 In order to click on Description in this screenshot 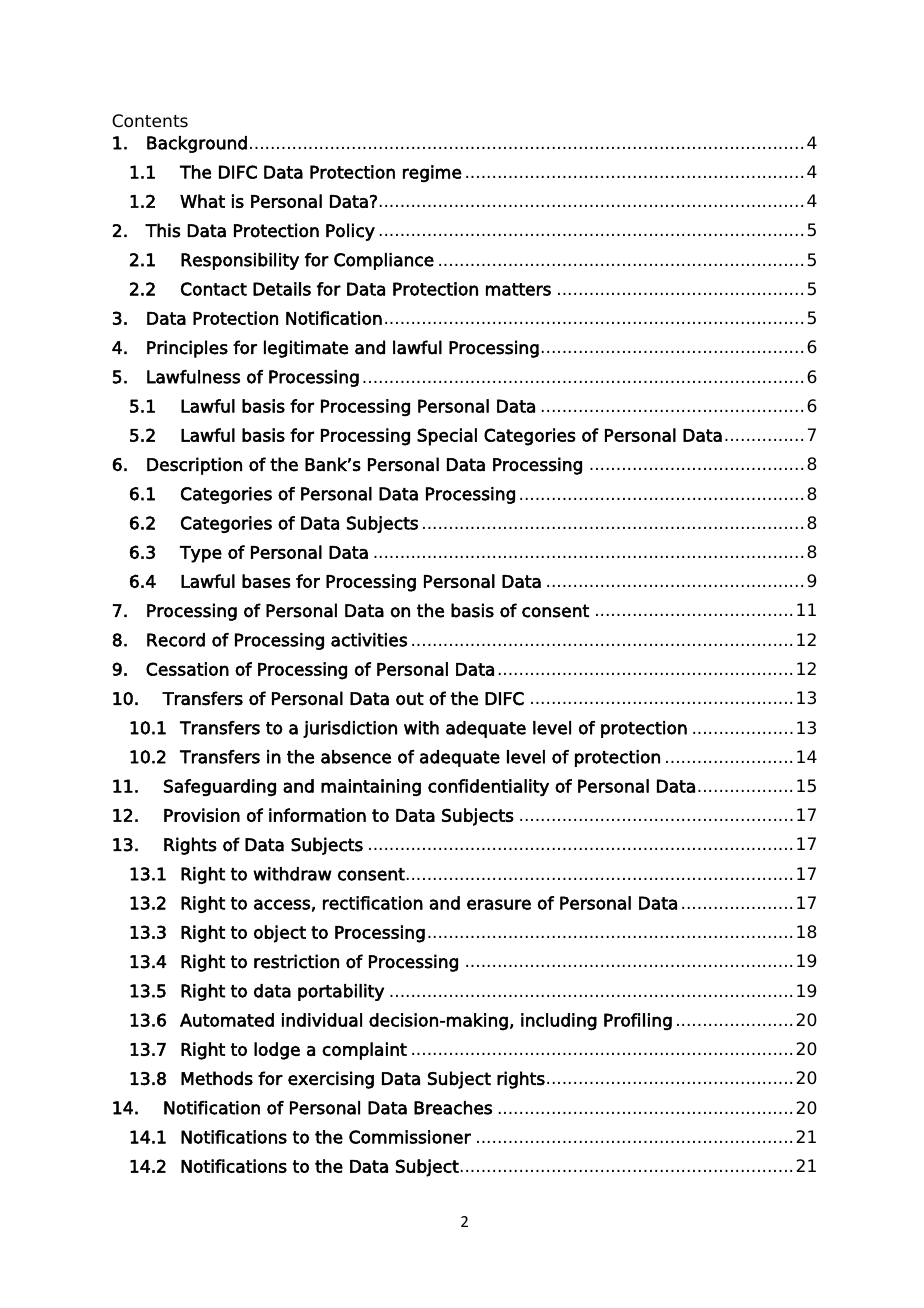, I will do `click(194, 466)`.
